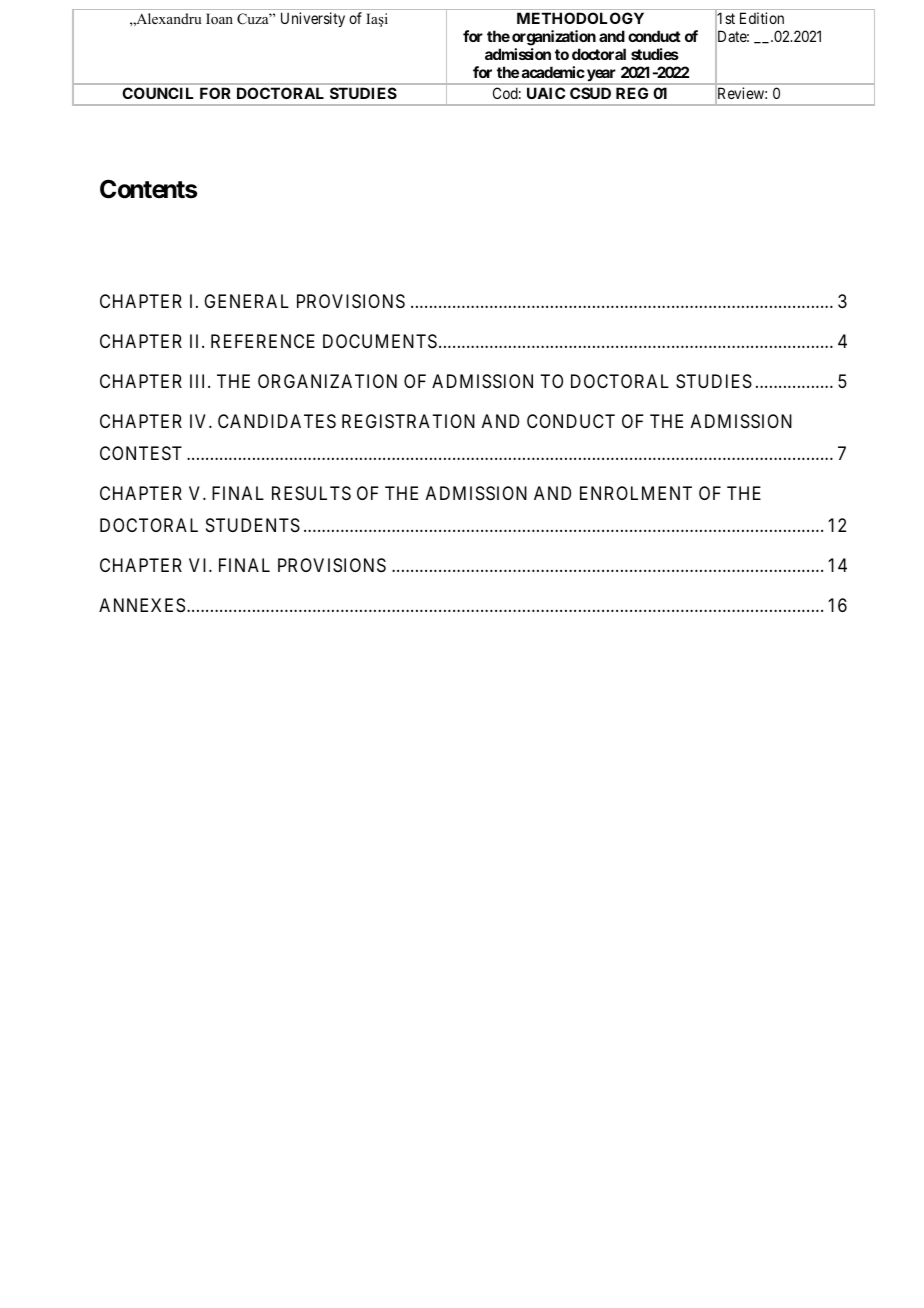 This screenshot has width=924, height=1308. What do you see at coordinates (313, 19) in the screenshot?
I see `University` at bounding box center [313, 19].
